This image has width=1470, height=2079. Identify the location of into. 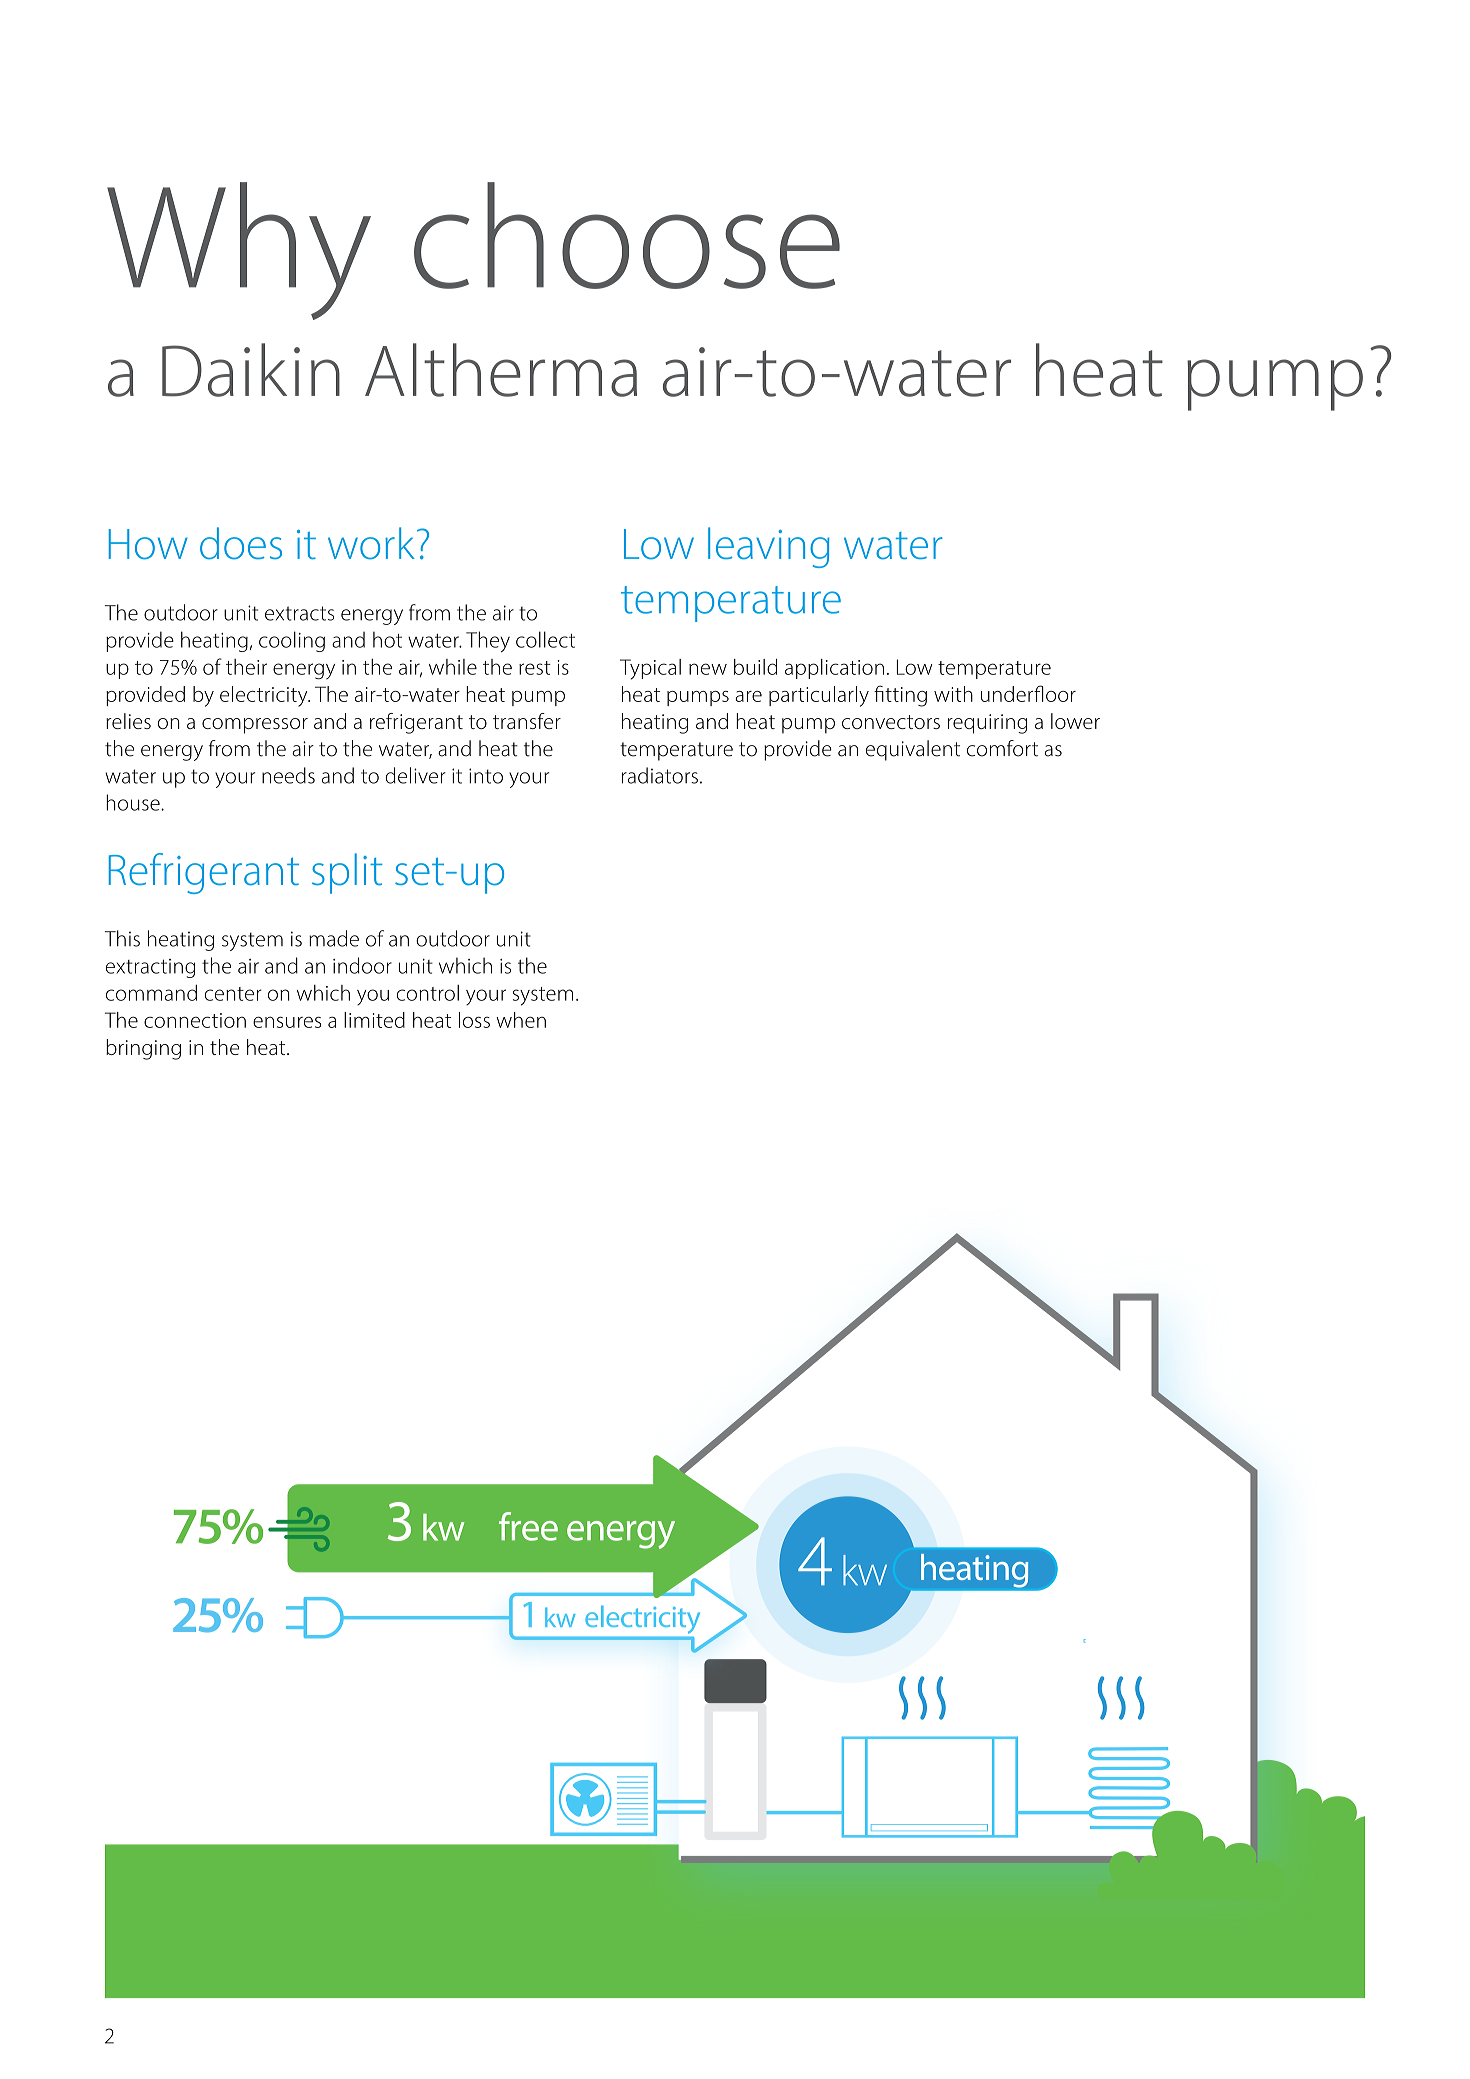
(486, 776).
